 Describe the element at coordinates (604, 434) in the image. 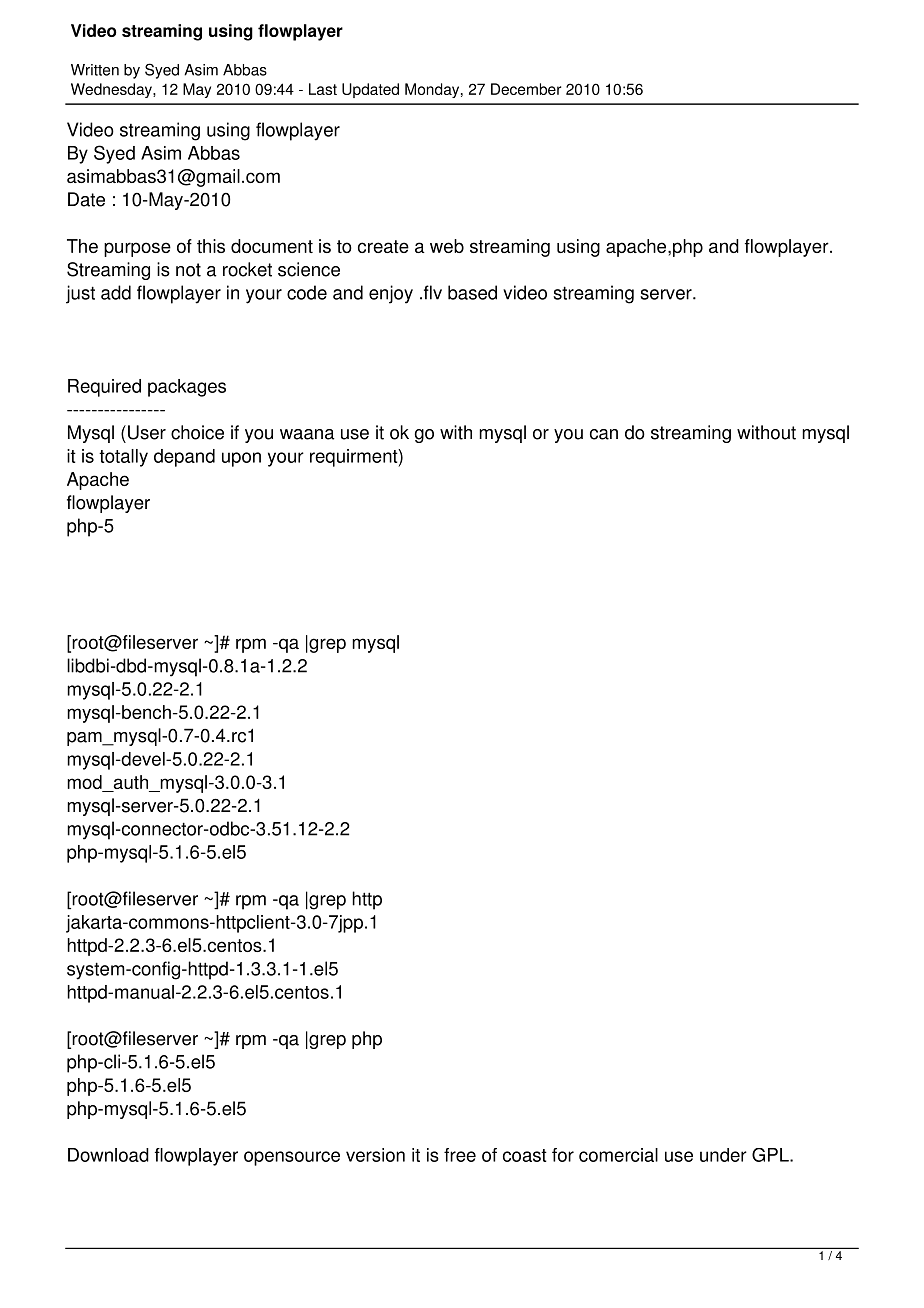

I see `can` at that location.
